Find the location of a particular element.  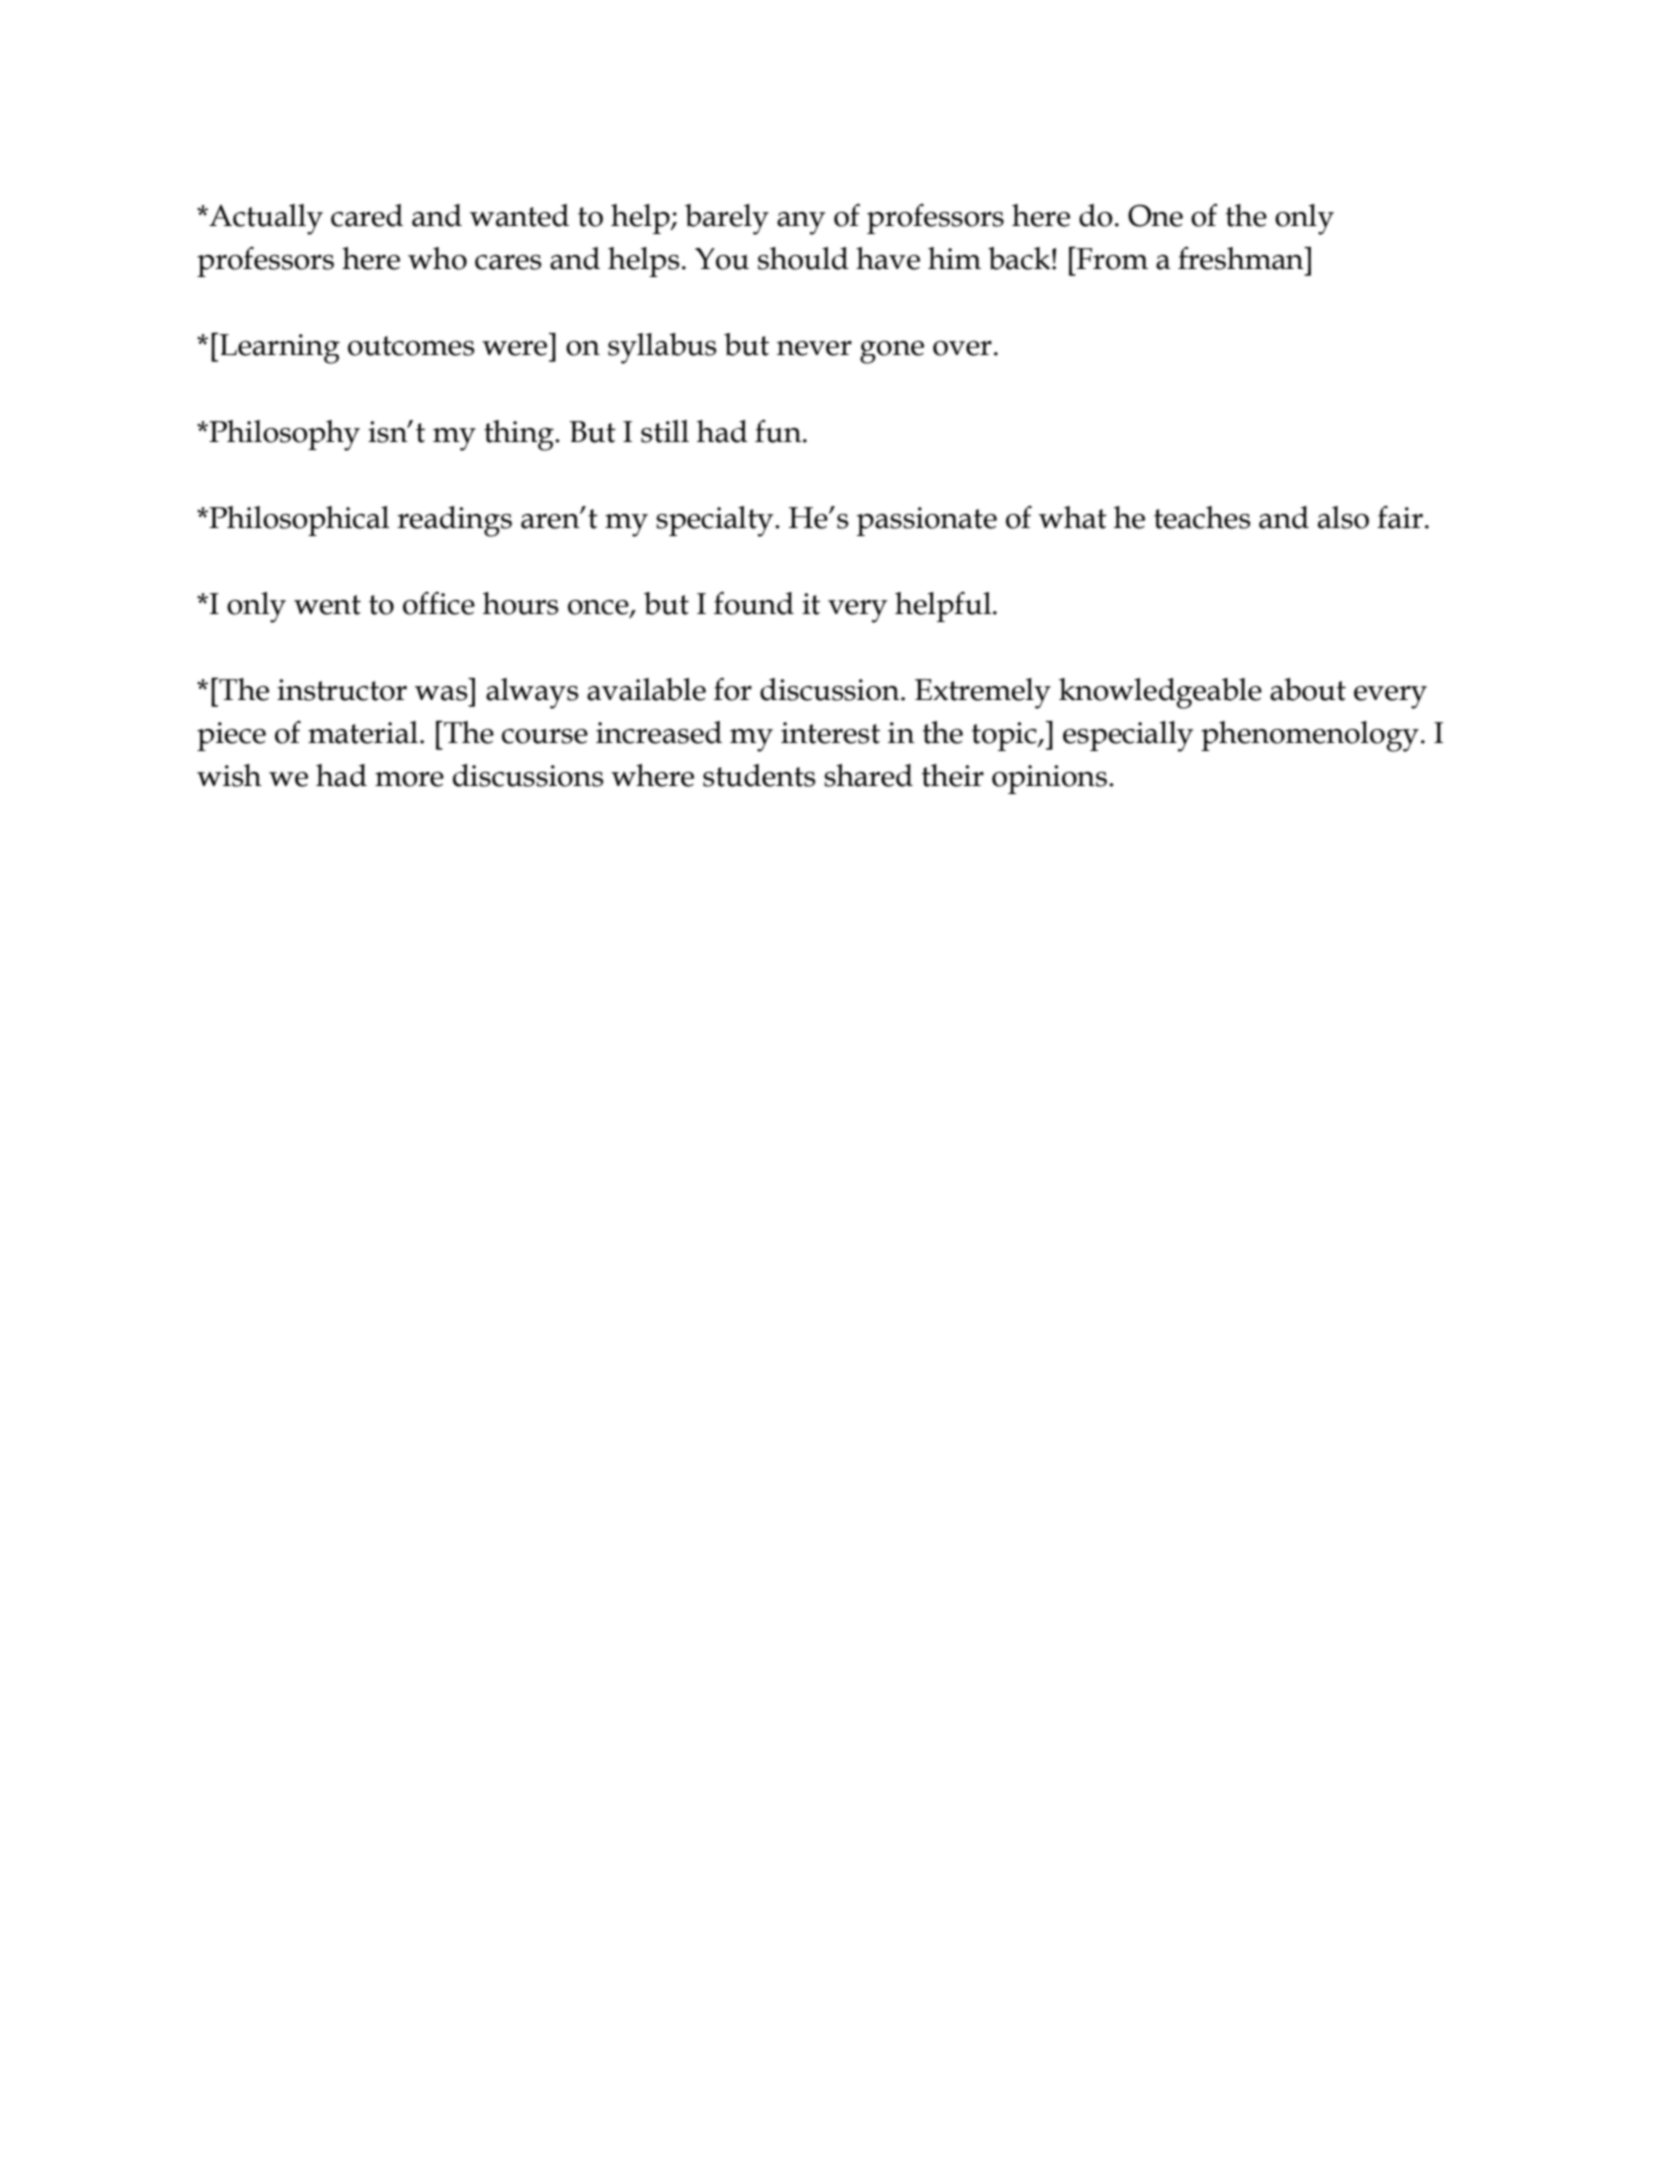

cared is located at coordinates (367, 215).
